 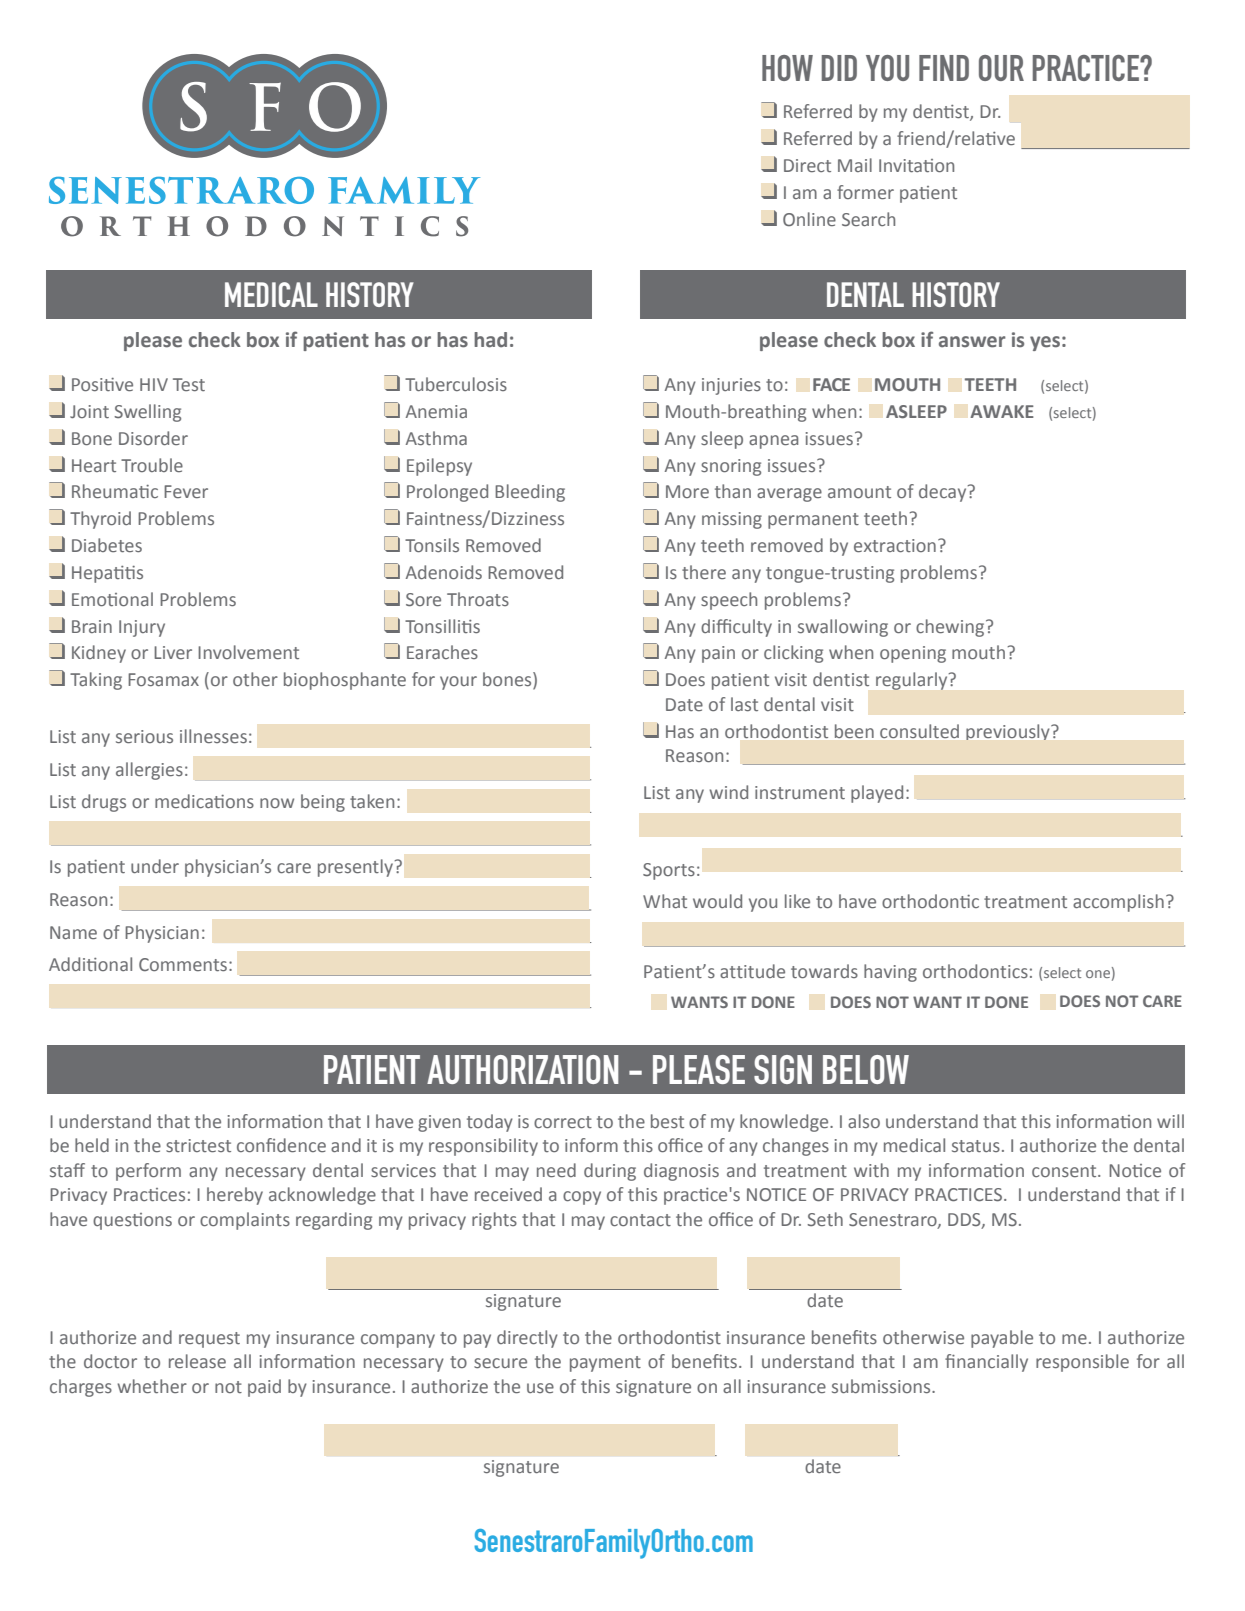 I want to click on HOW, so click(x=787, y=68).
